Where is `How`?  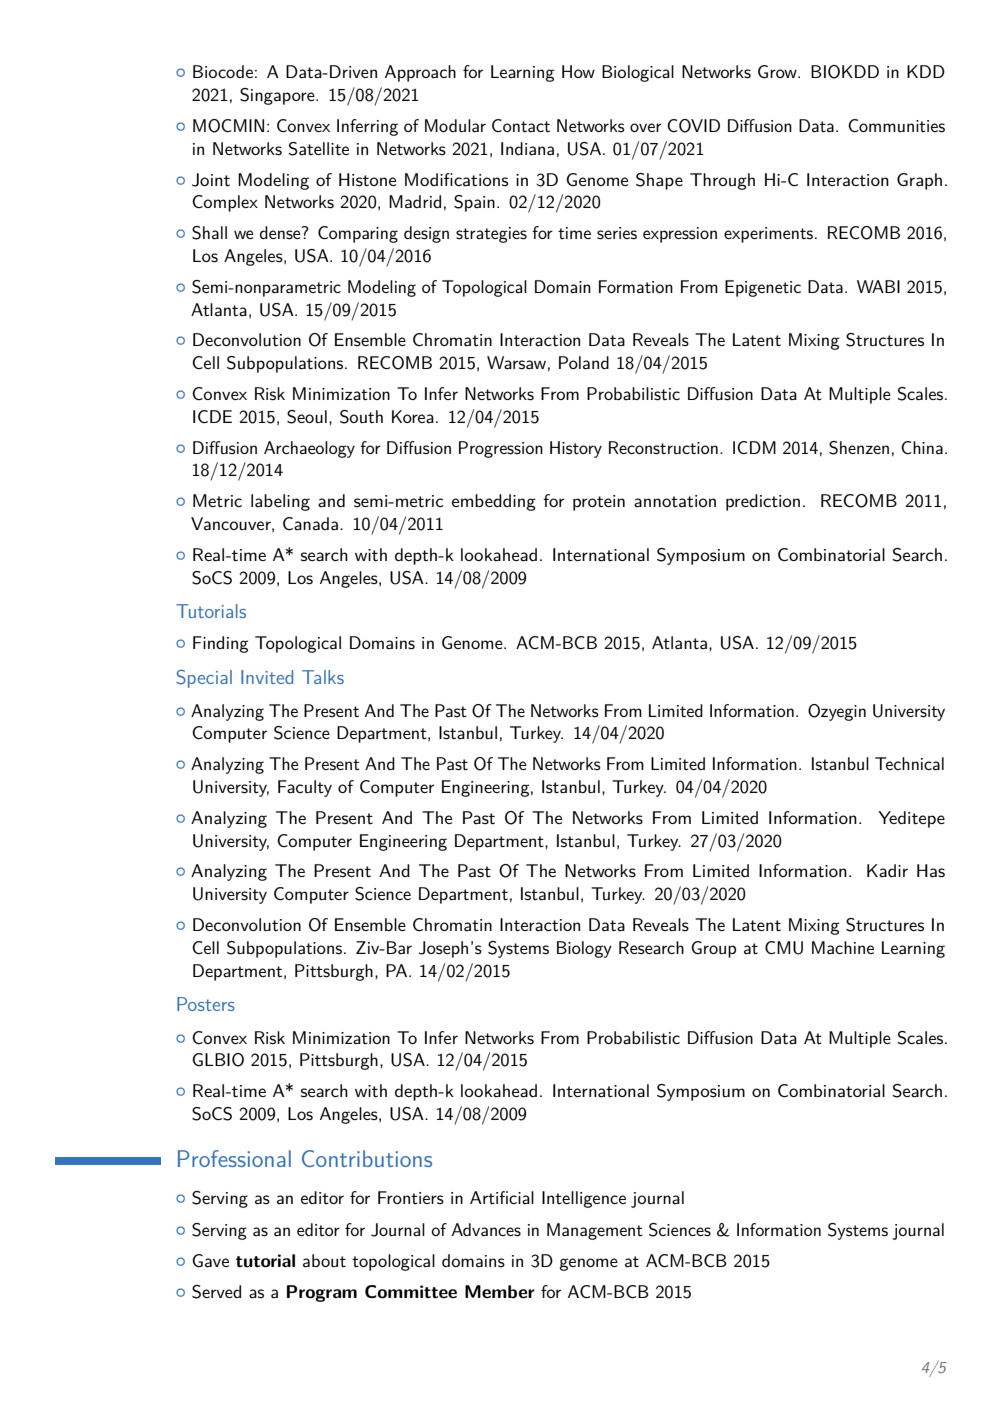
How is located at coordinates (578, 71).
